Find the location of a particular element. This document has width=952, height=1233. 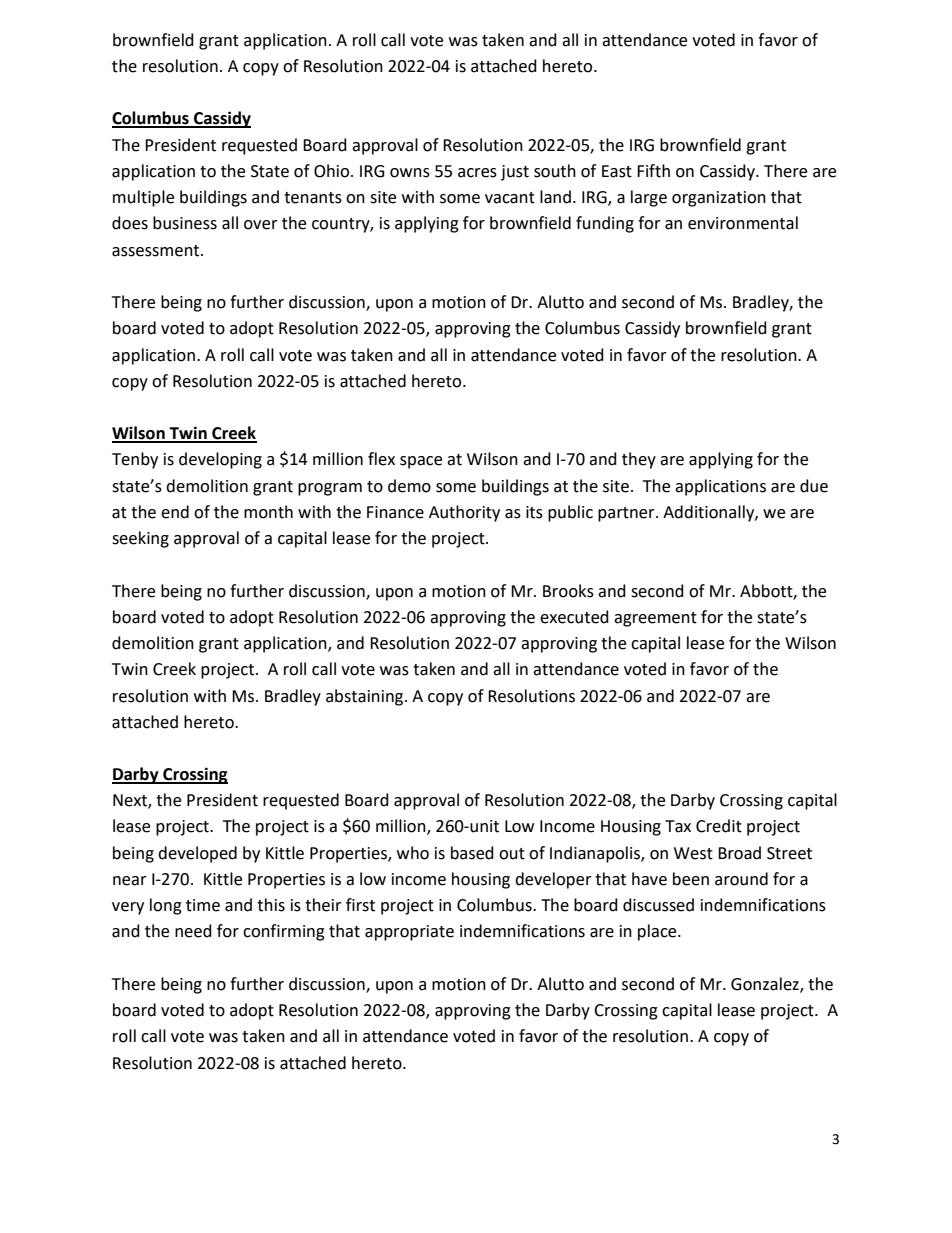

executed is located at coordinates (574, 617).
